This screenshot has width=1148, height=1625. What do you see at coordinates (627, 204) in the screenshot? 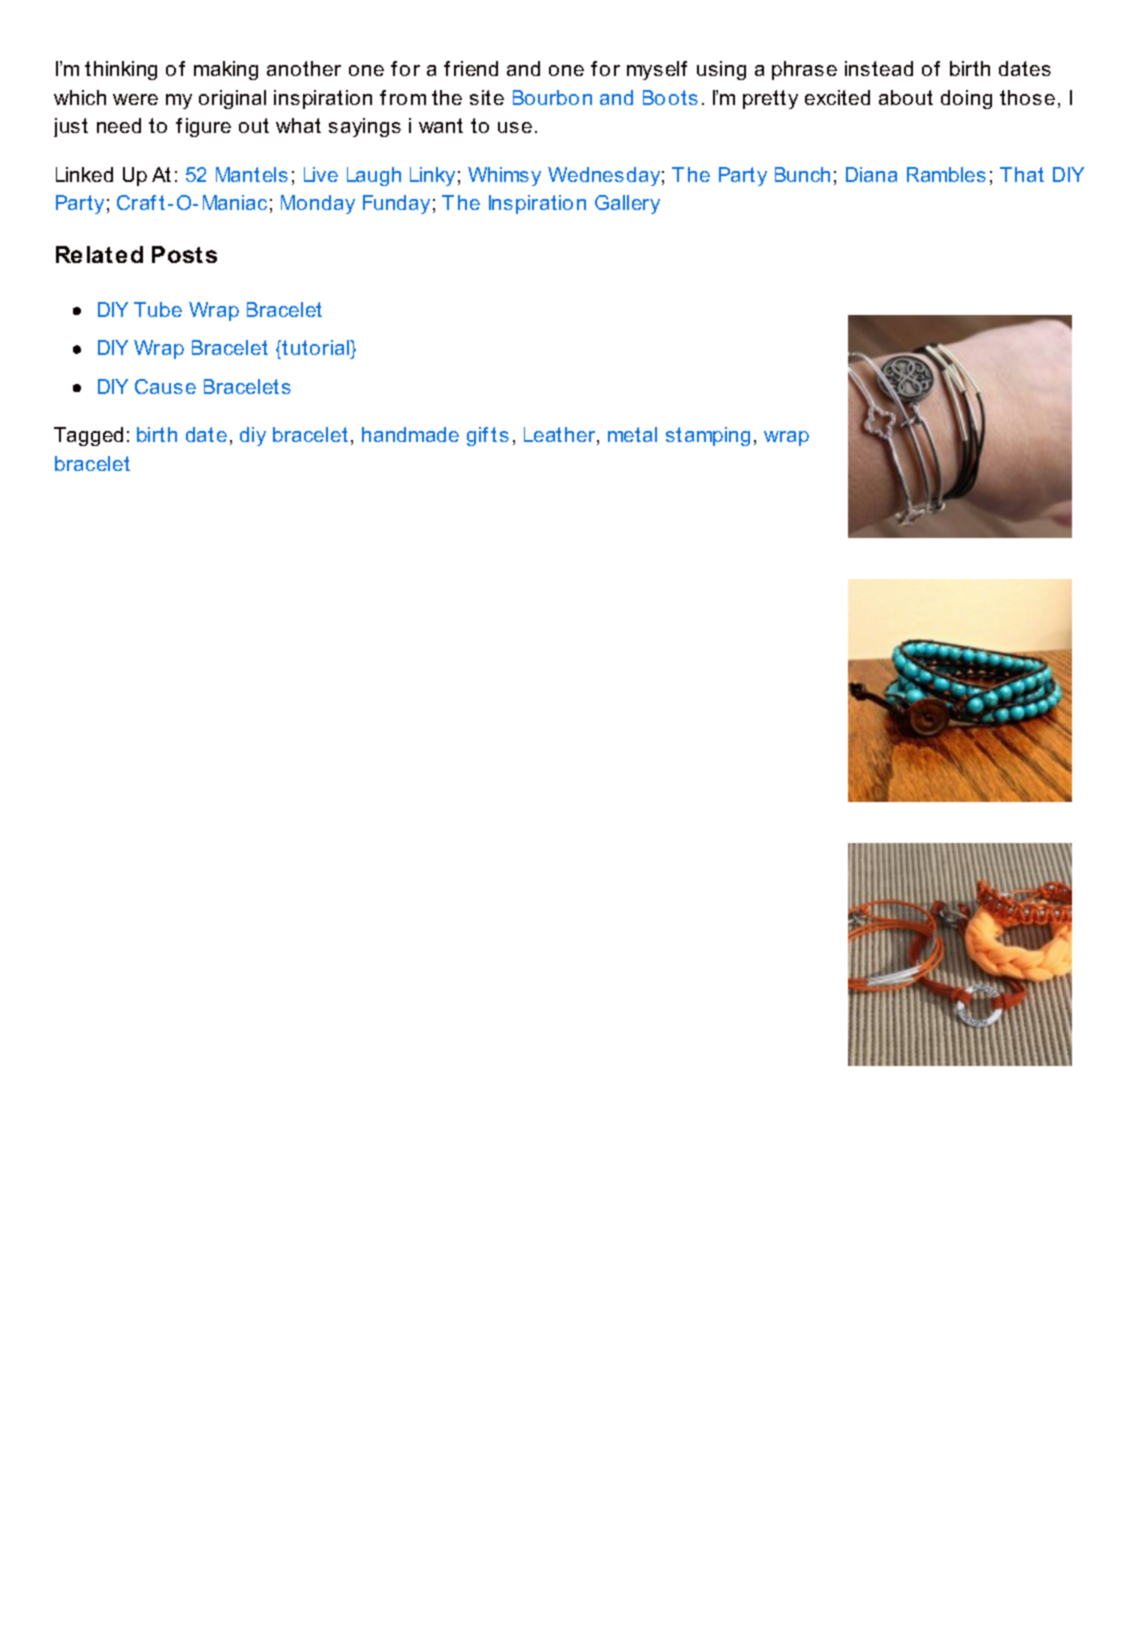
I see `Gallery` at bounding box center [627, 204].
